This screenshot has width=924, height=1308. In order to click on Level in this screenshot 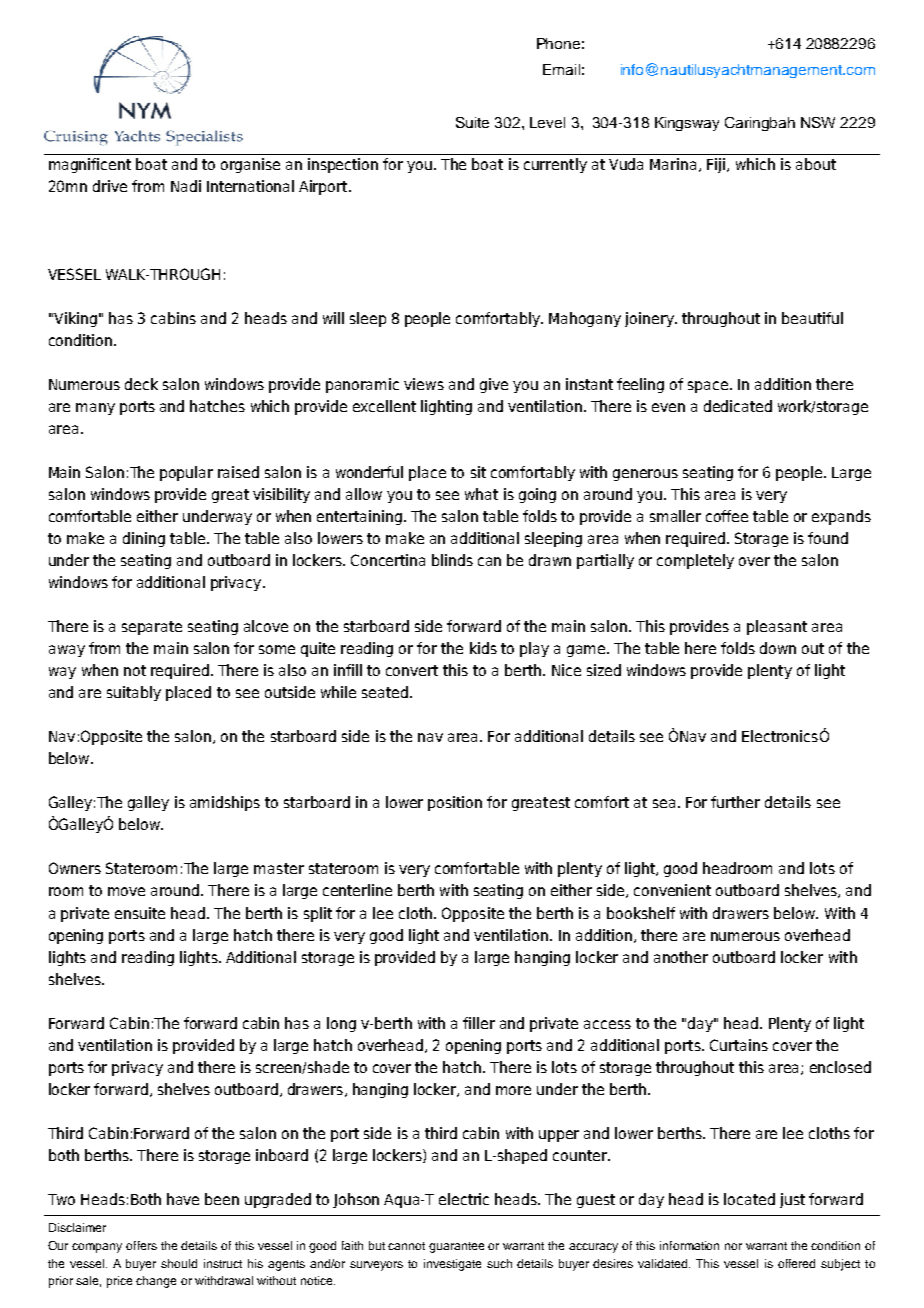, I will do `click(547, 122)`.
